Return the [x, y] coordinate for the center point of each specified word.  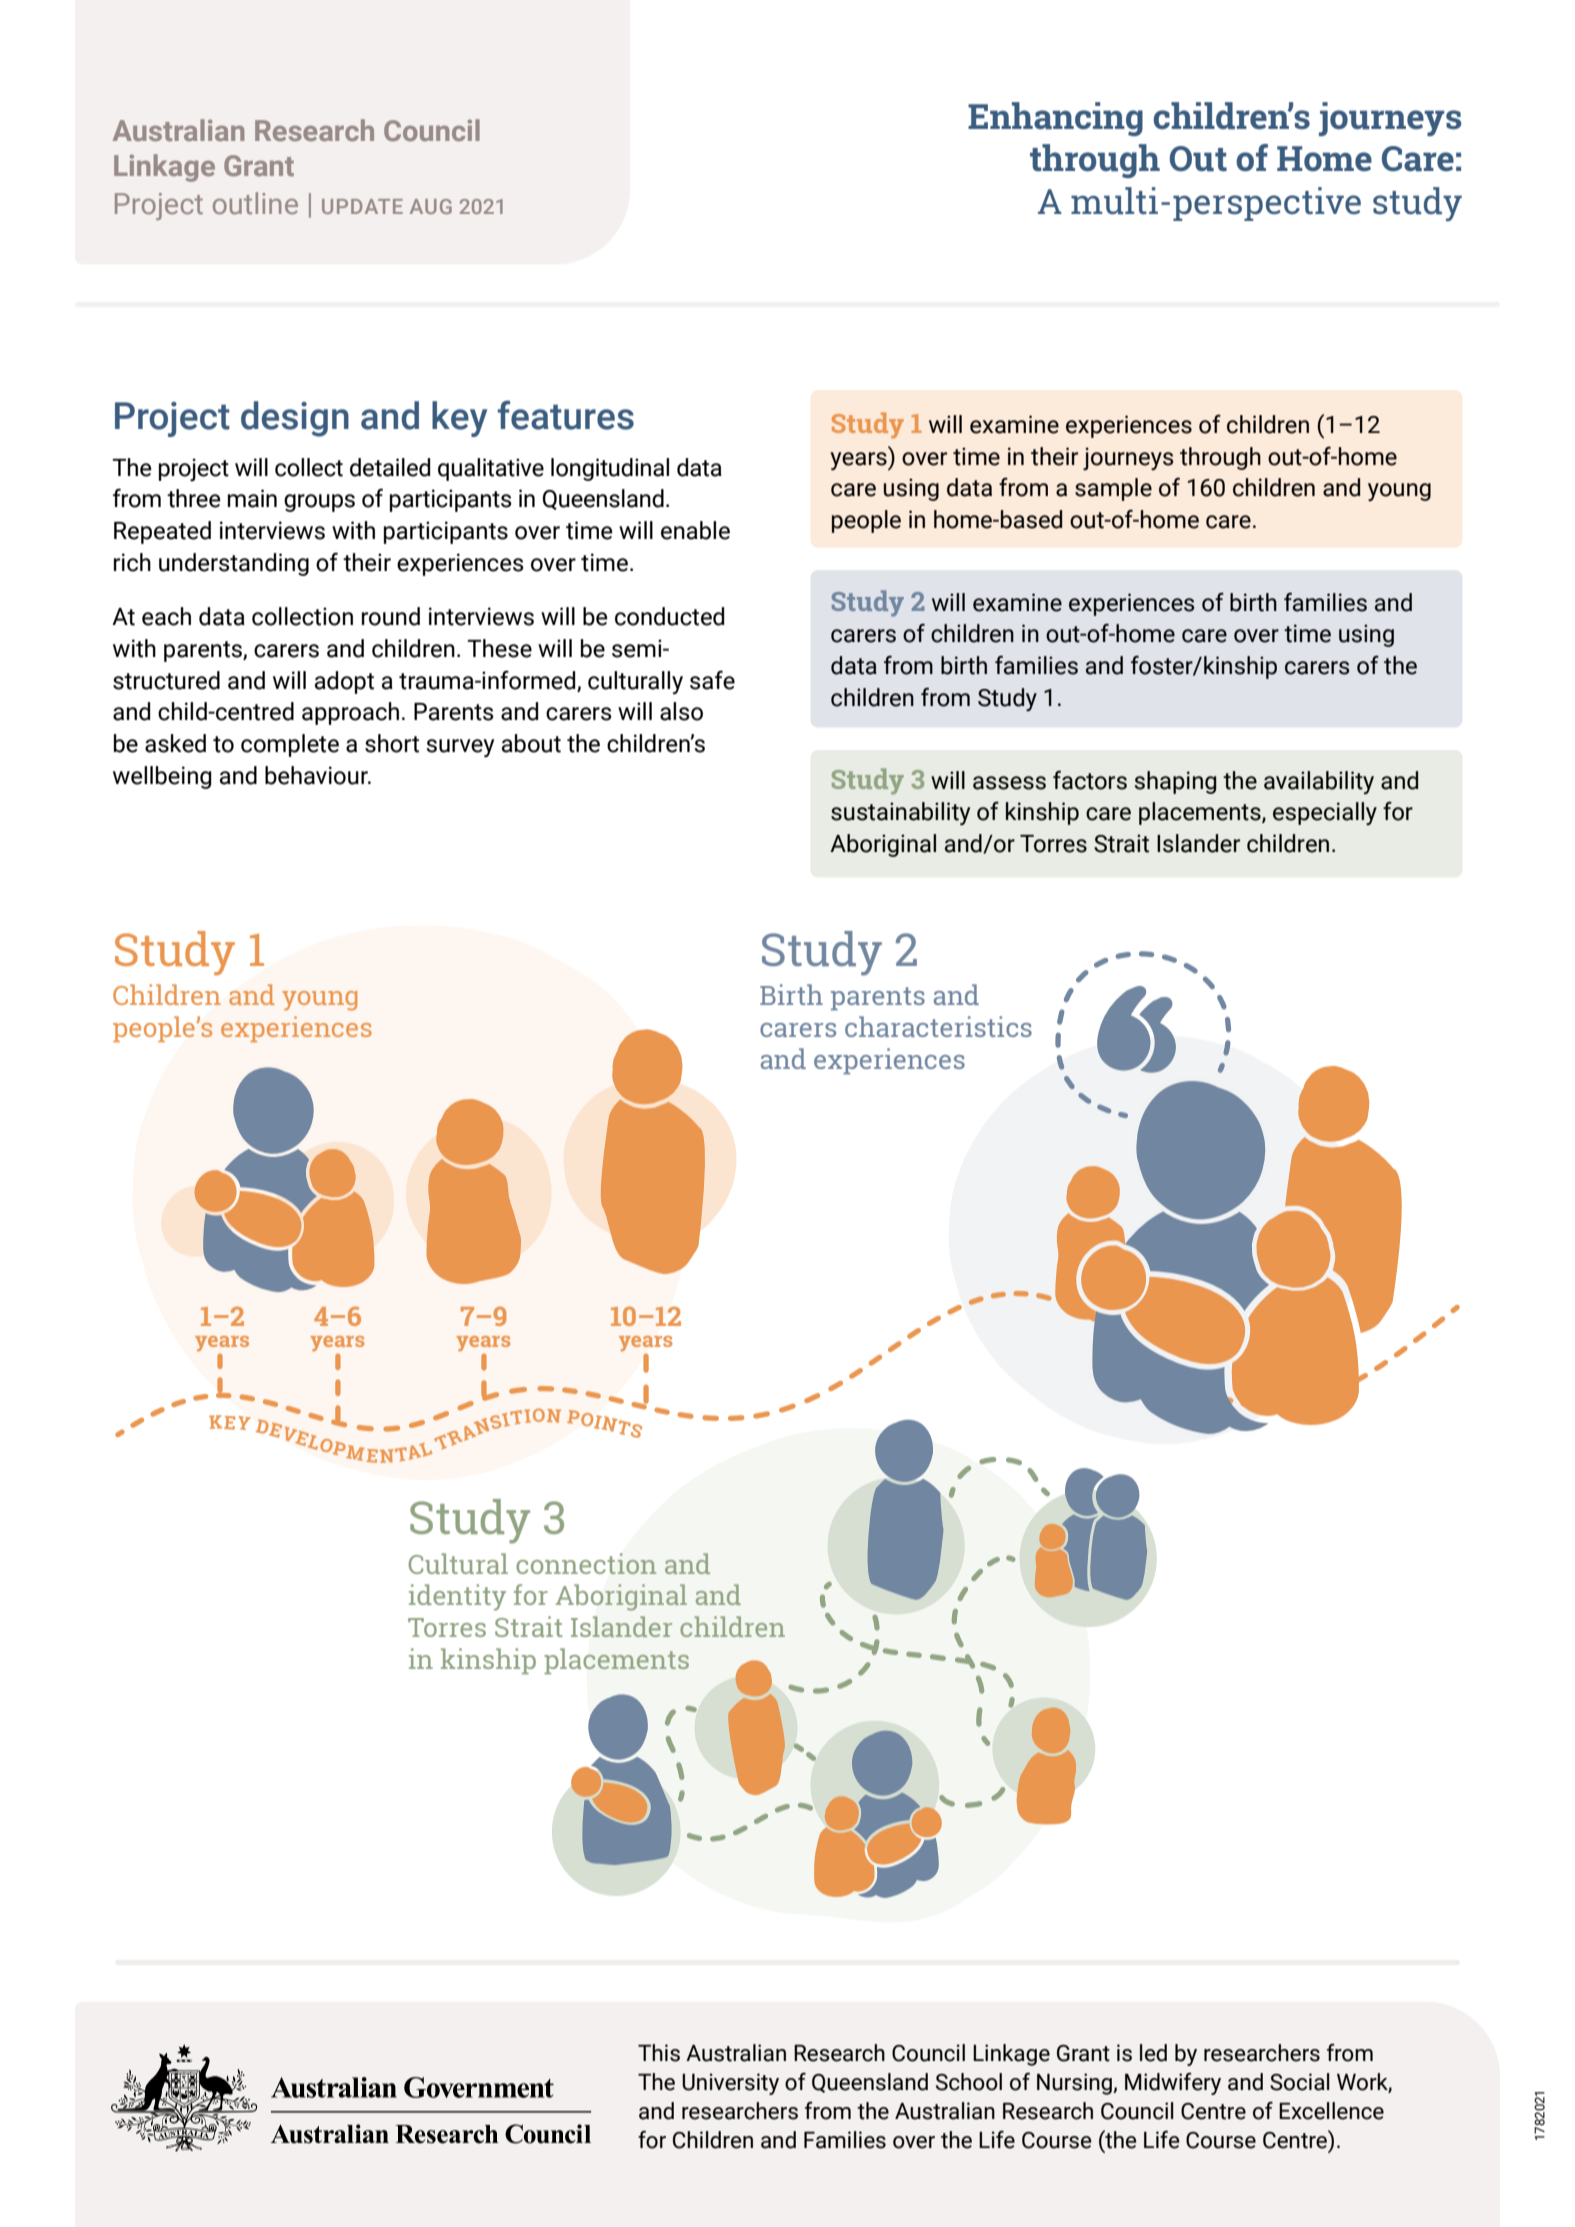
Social [1300, 2082]
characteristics [938, 1026]
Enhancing [1055, 119]
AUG [431, 206]
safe [712, 680]
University [730, 2084]
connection [586, 1563]
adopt [344, 682]
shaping [1175, 782]
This [659, 2053]
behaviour [317, 775]
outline [255, 203]
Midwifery [1173, 2083]
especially [1325, 813]
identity [457, 1597]
